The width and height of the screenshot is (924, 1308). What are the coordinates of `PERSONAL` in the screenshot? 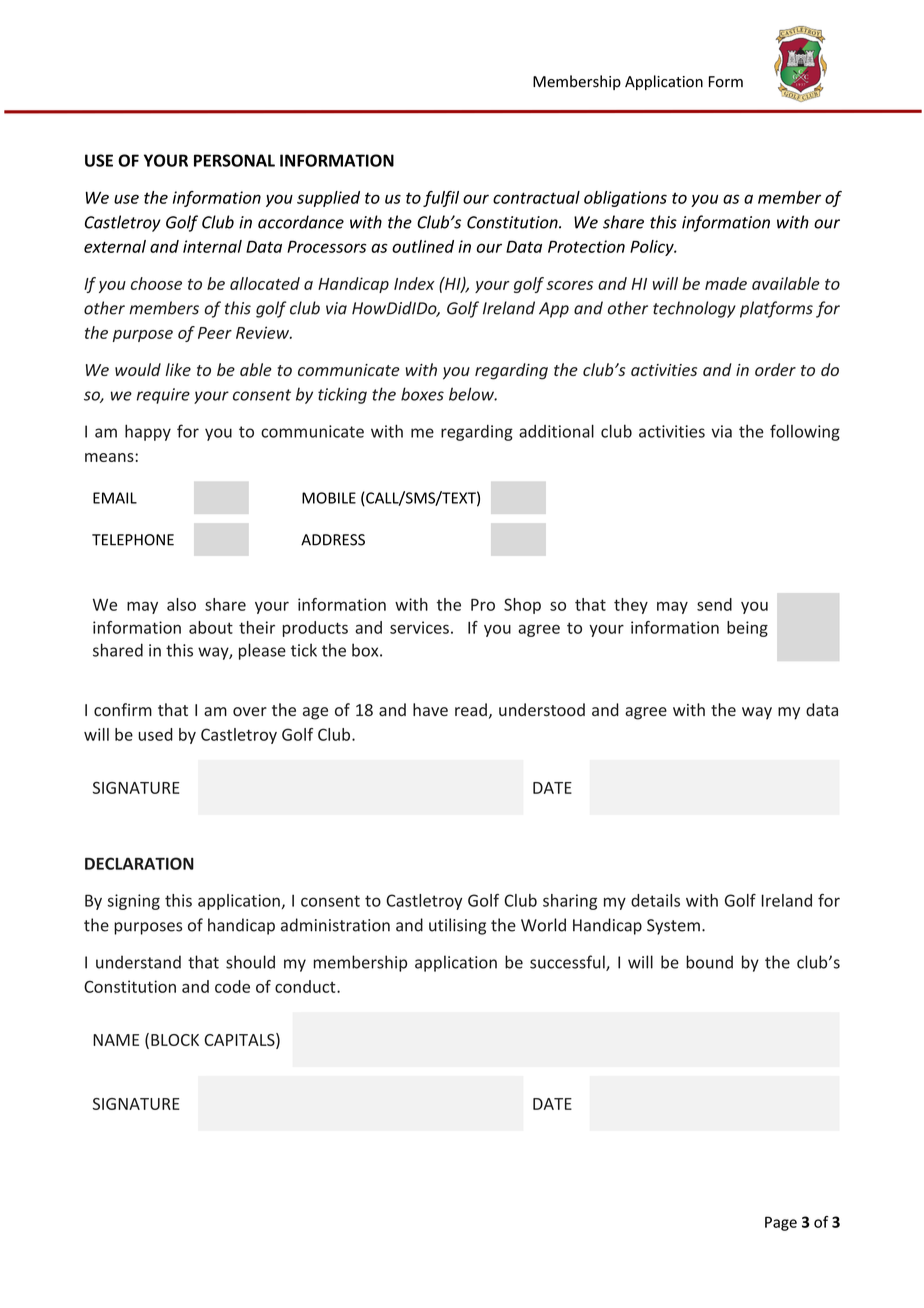 It's located at (234, 160).
